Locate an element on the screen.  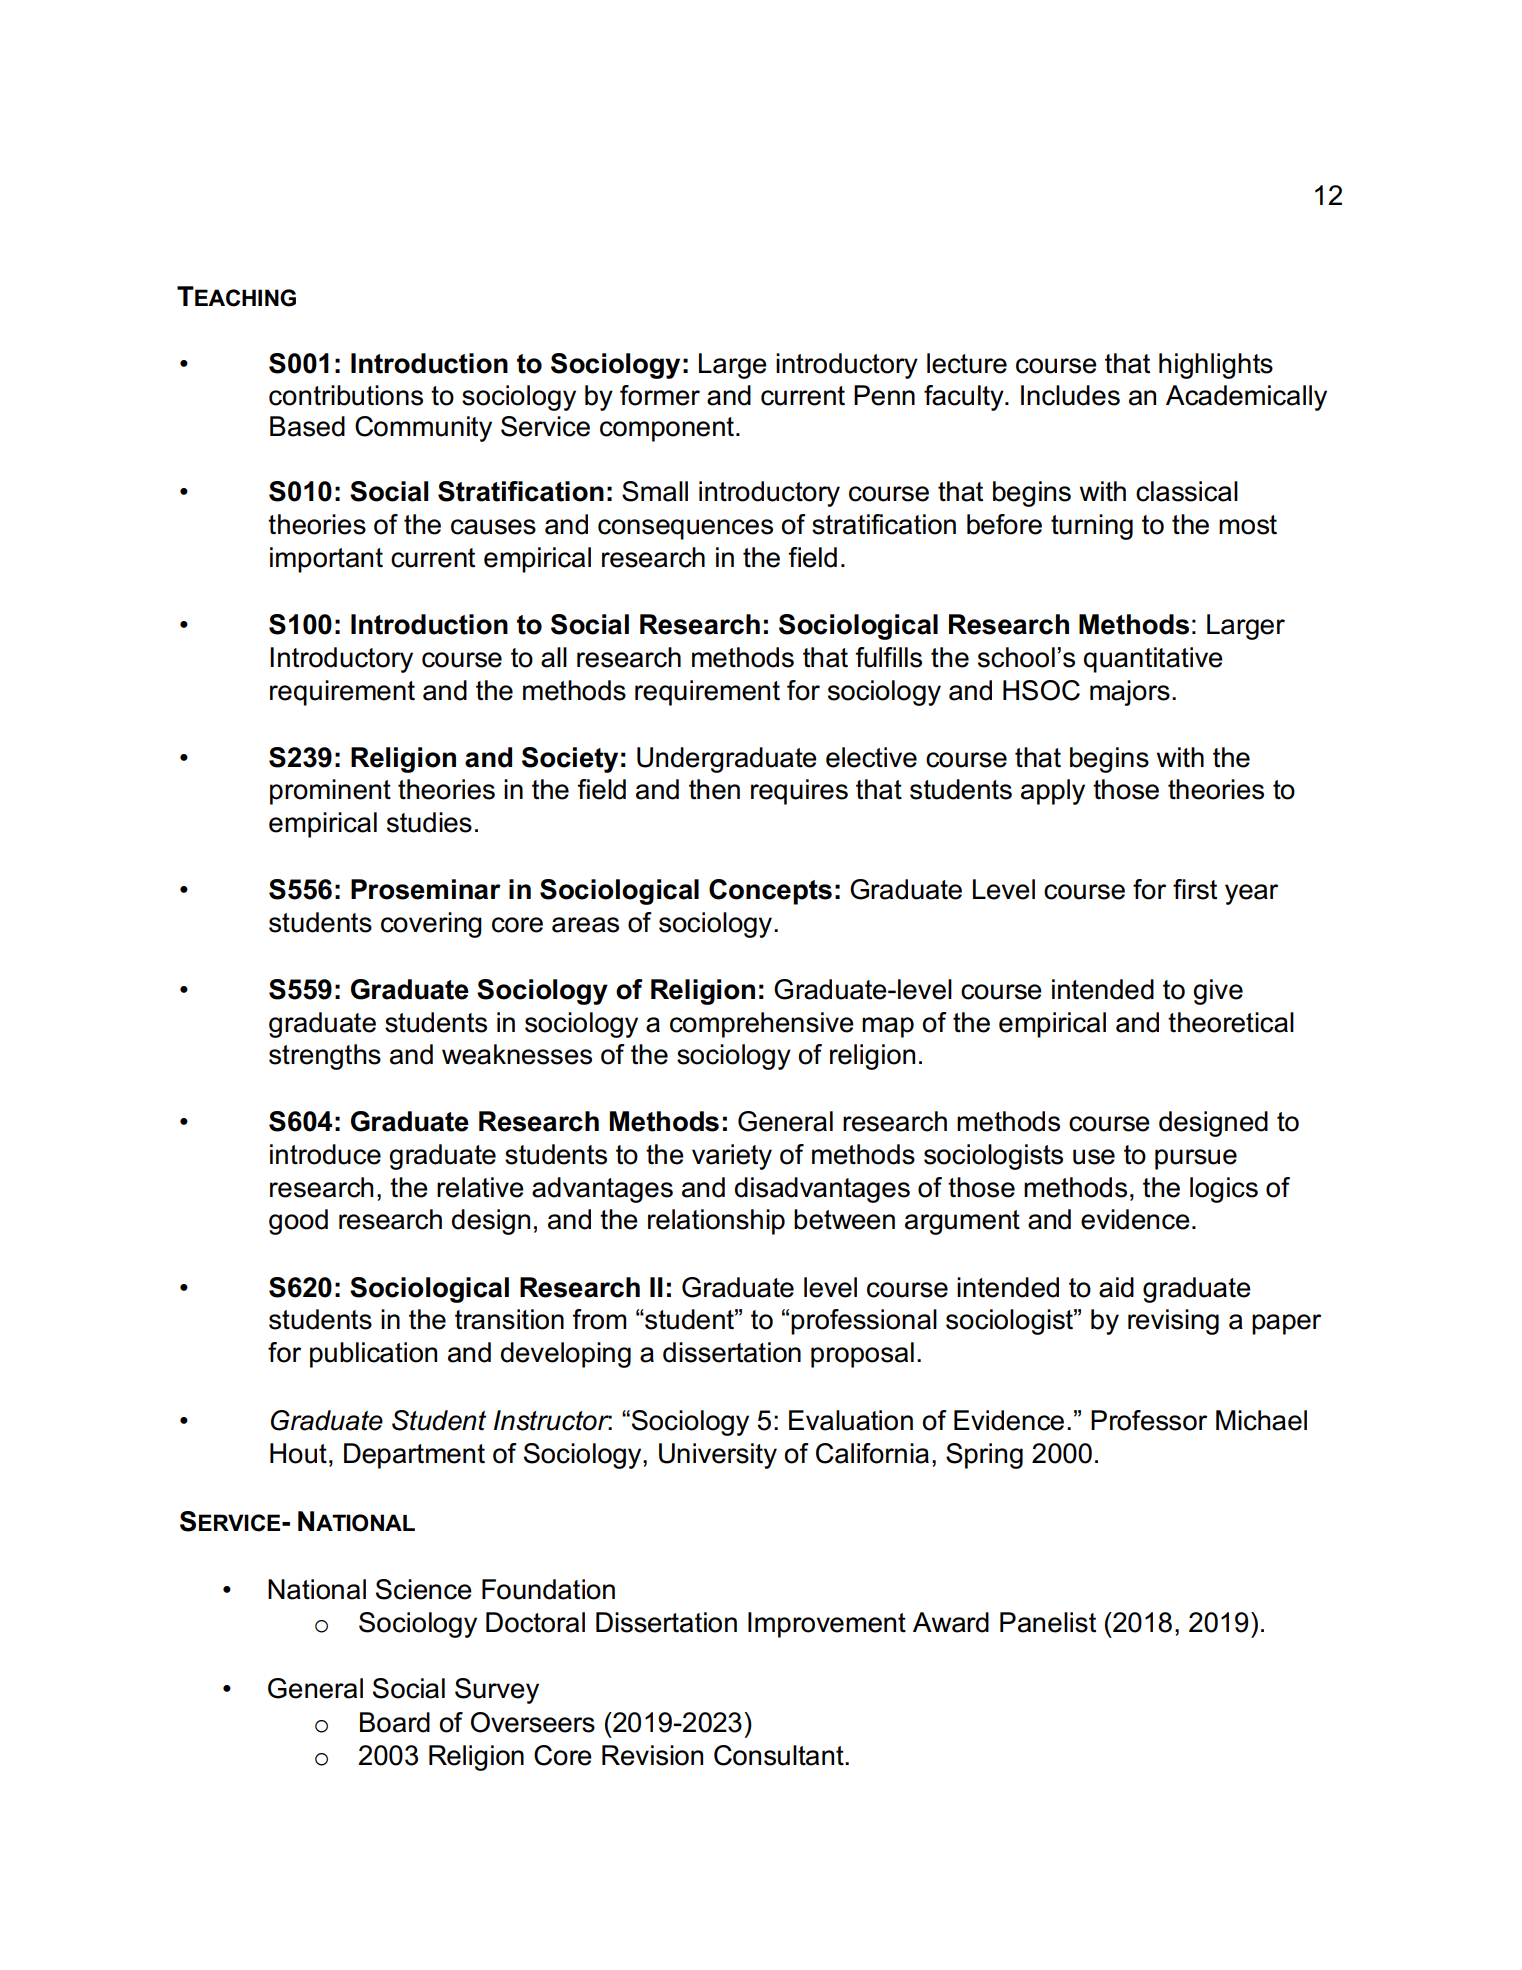
studies is located at coordinates (429, 822).
